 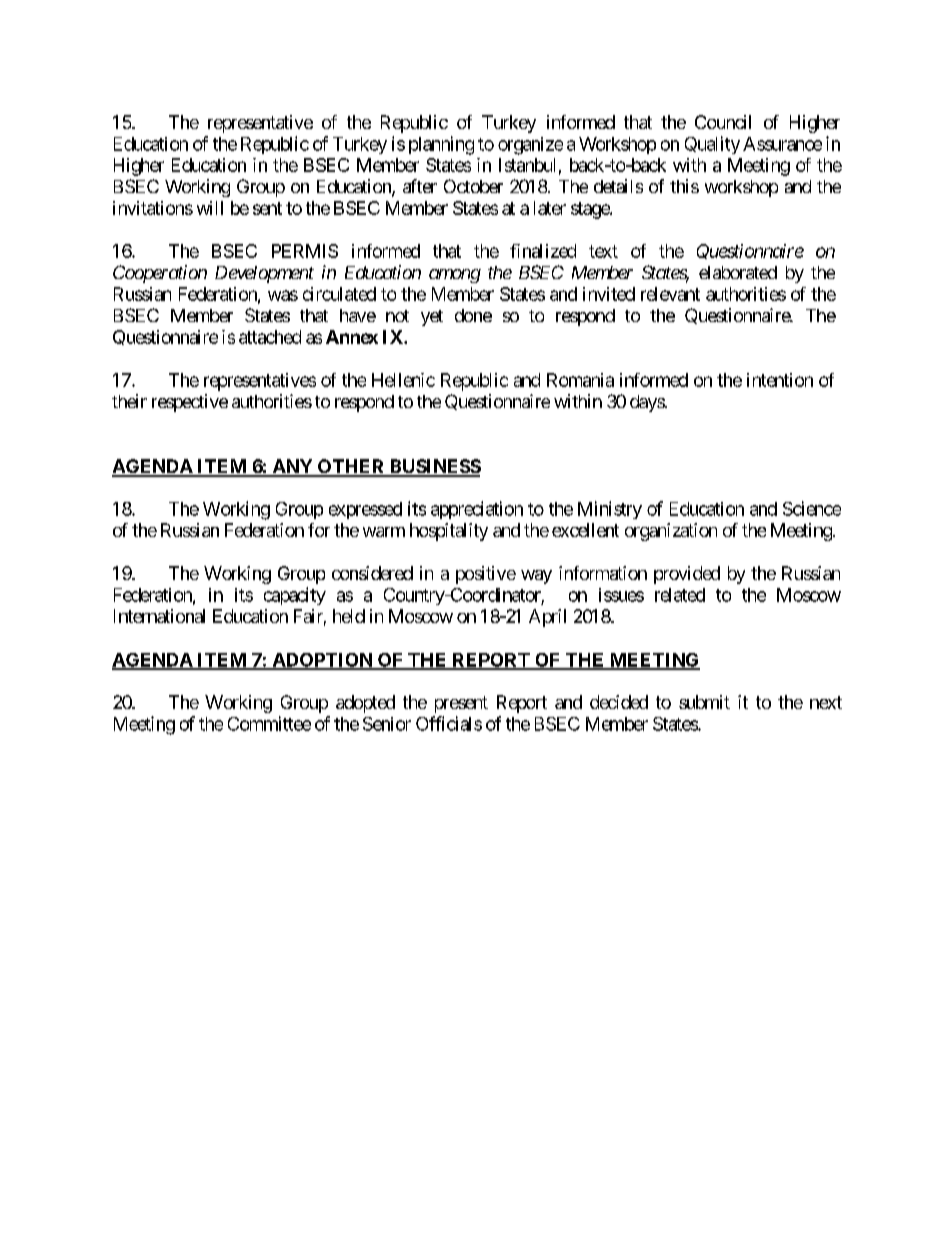 What do you see at coordinates (780, 380) in the page?
I see `intention` at bounding box center [780, 380].
